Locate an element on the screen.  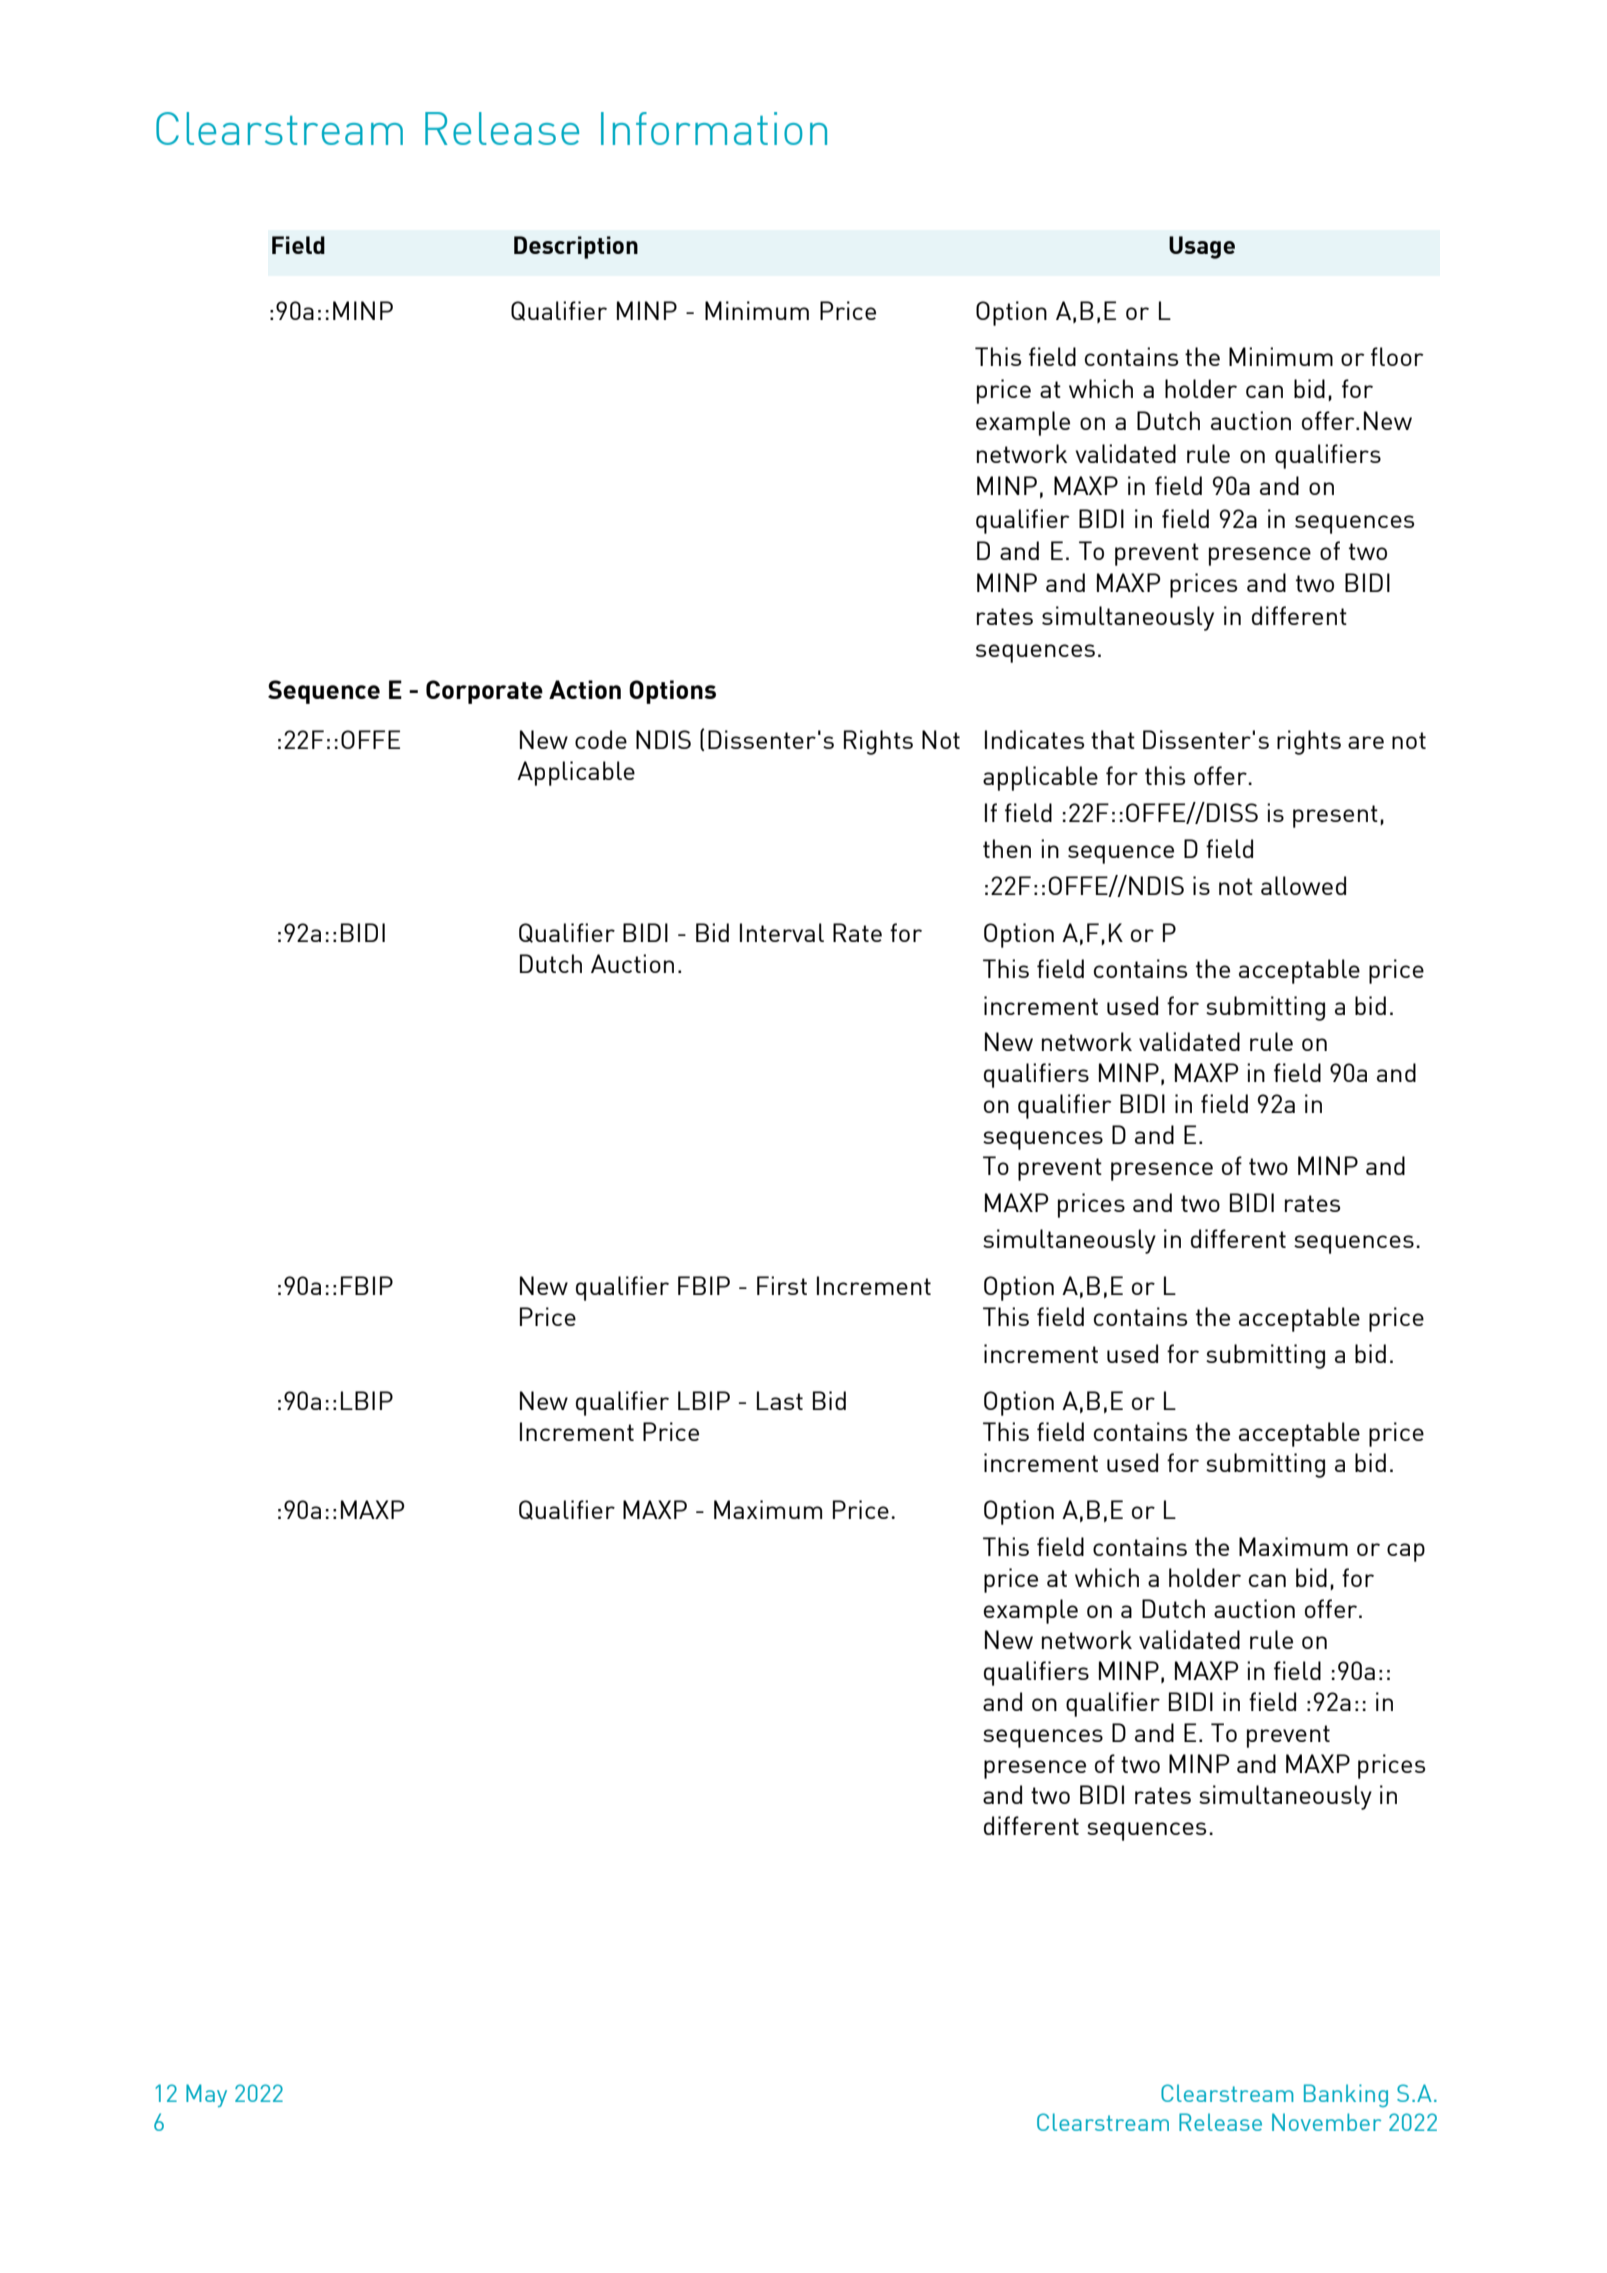
November is located at coordinates (1326, 2122).
